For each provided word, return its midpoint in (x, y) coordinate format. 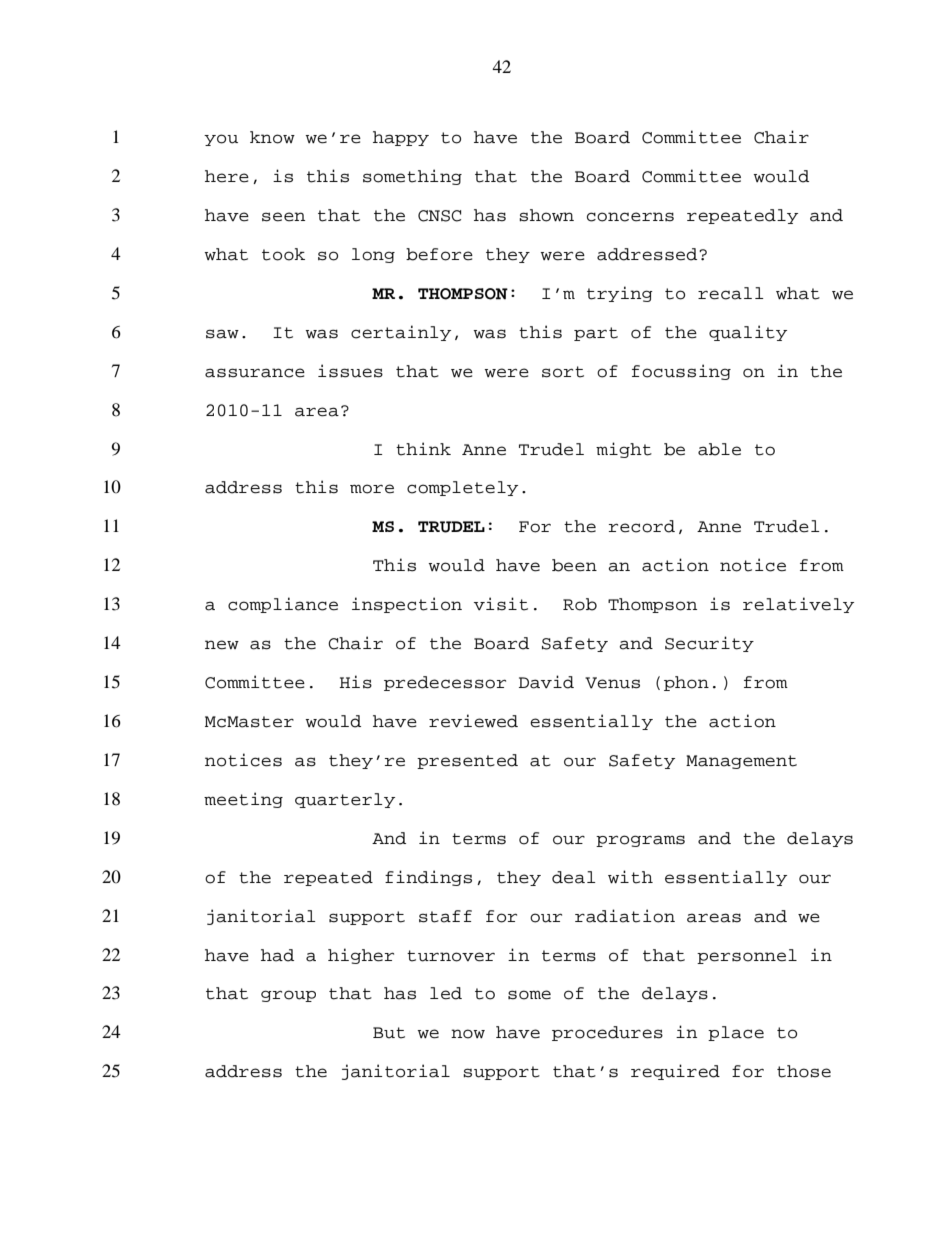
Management (741, 762)
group (288, 996)
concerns (630, 217)
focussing (681, 372)
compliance (283, 605)
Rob (580, 604)
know (272, 137)
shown (546, 215)
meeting (243, 800)
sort (563, 372)
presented (467, 761)
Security (709, 644)
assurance (255, 373)
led (446, 993)
